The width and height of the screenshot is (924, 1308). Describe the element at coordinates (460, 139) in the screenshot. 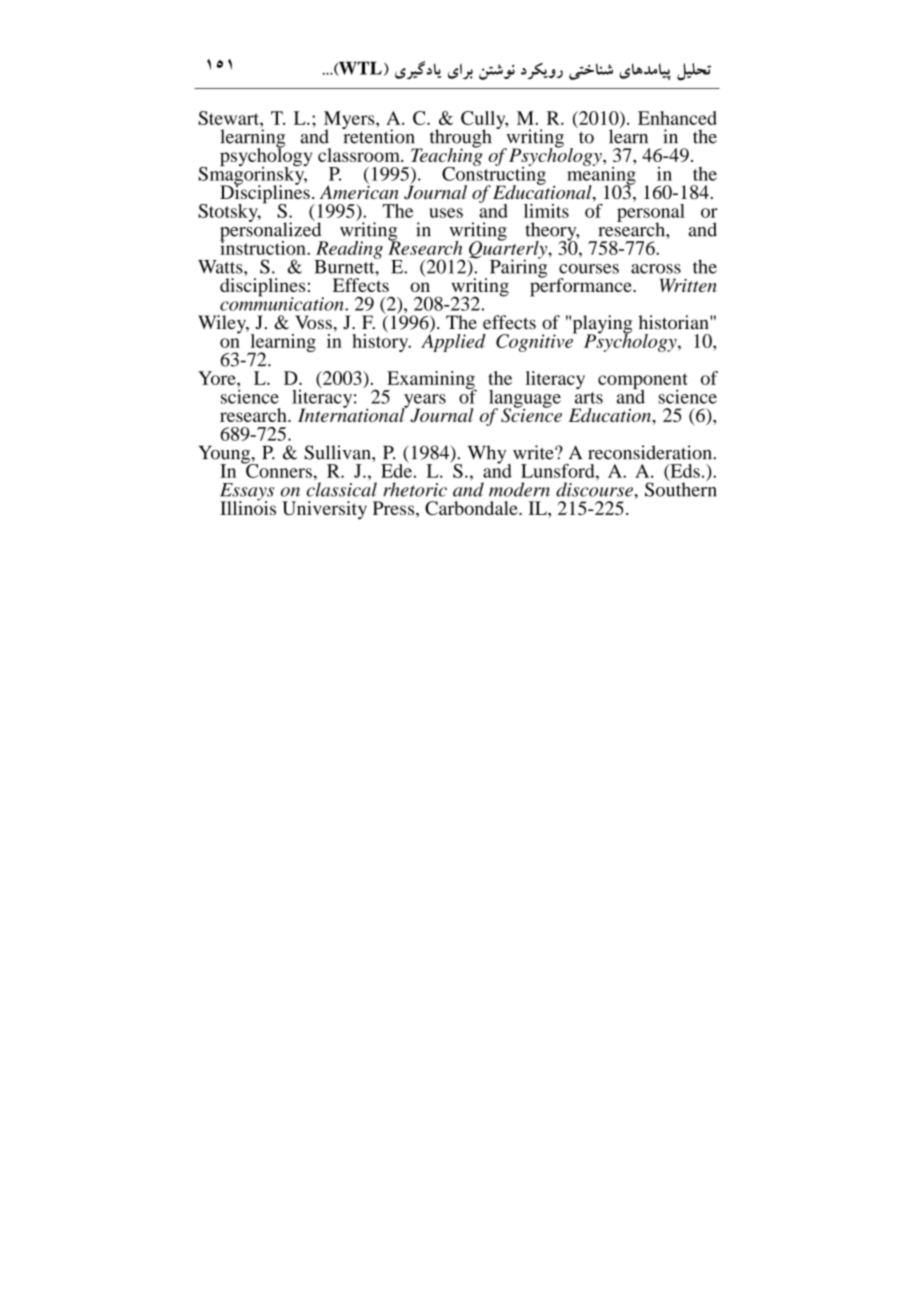

I see `through` at that location.
